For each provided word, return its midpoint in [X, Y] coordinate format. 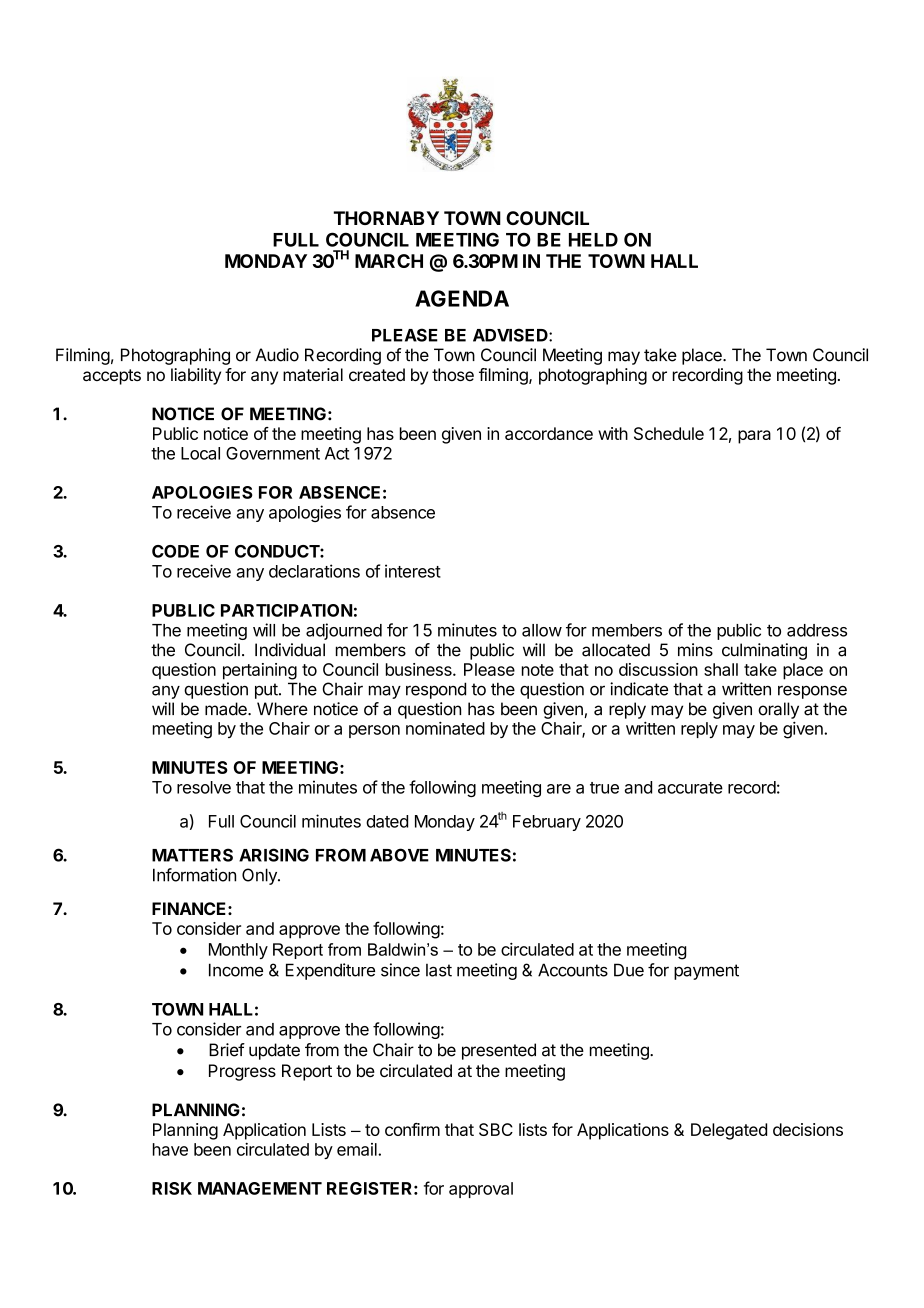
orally [778, 710]
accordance [549, 433]
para [754, 437]
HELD [593, 240]
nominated [445, 728]
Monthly [238, 951]
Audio [277, 355]
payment [706, 972]
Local [200, 453]
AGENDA [462, 298]
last [439, 970]
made [227, 709]
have [170, 1149]
